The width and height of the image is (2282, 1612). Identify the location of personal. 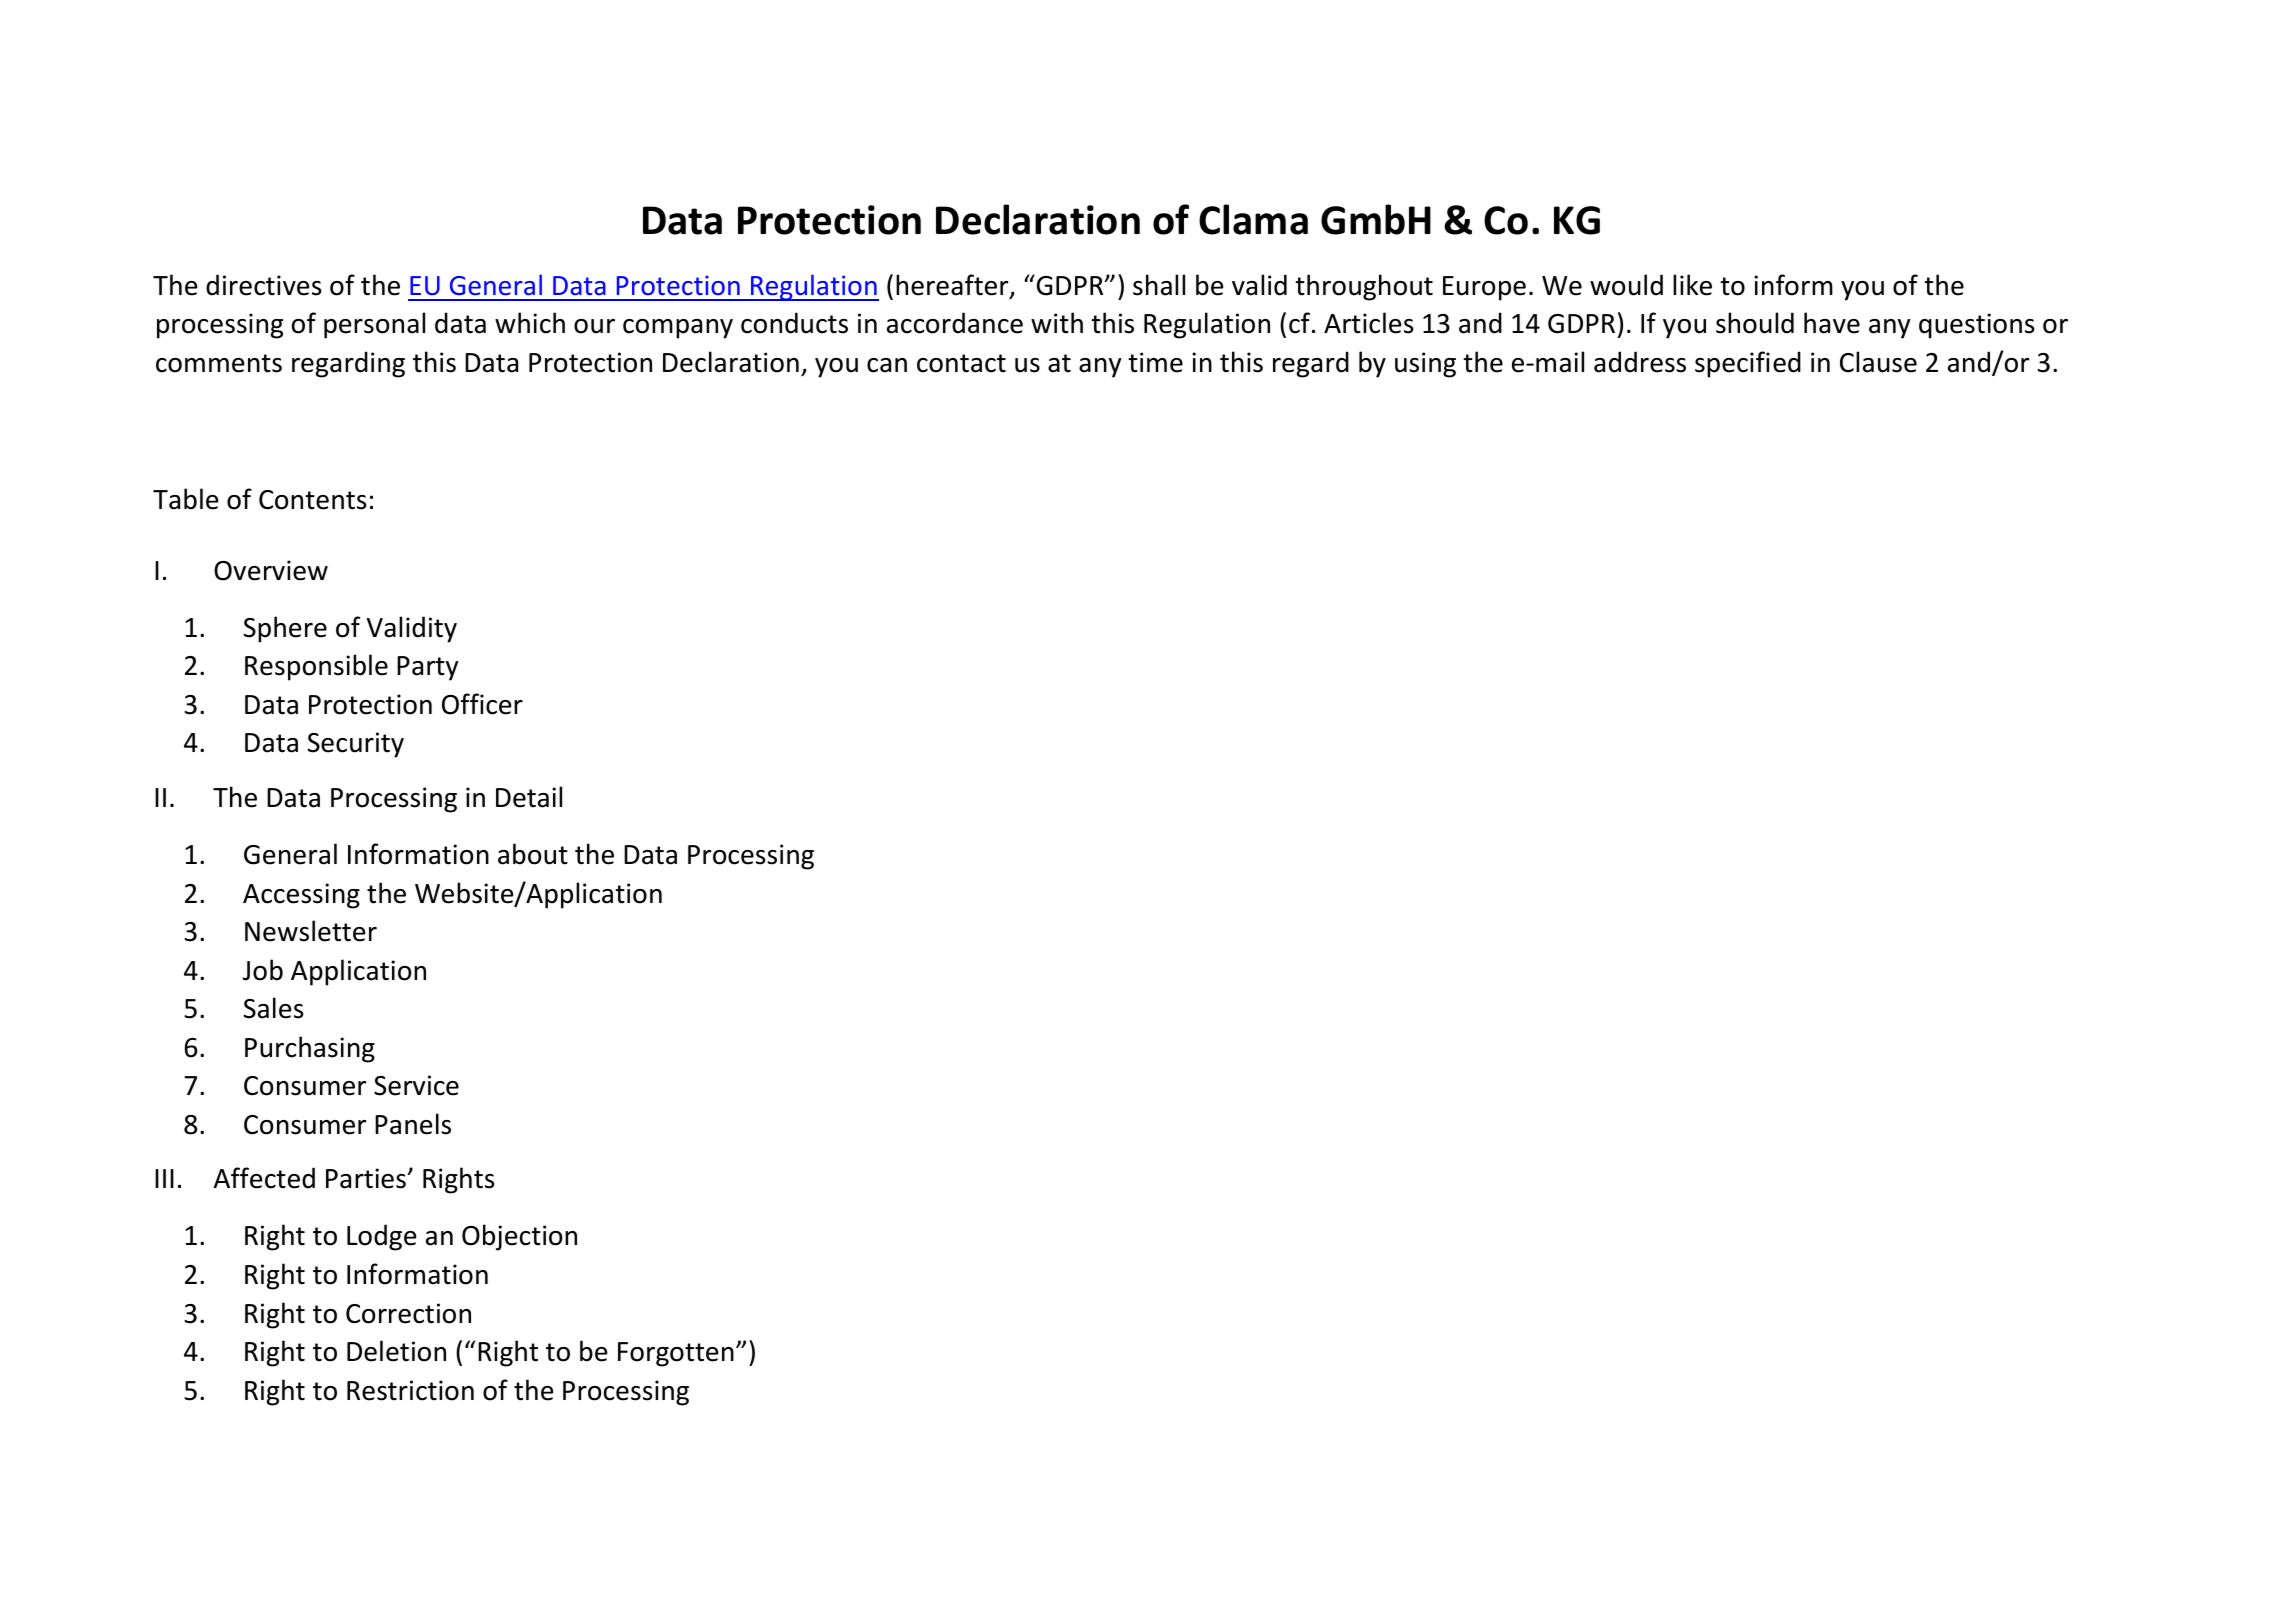
(374, 325).
